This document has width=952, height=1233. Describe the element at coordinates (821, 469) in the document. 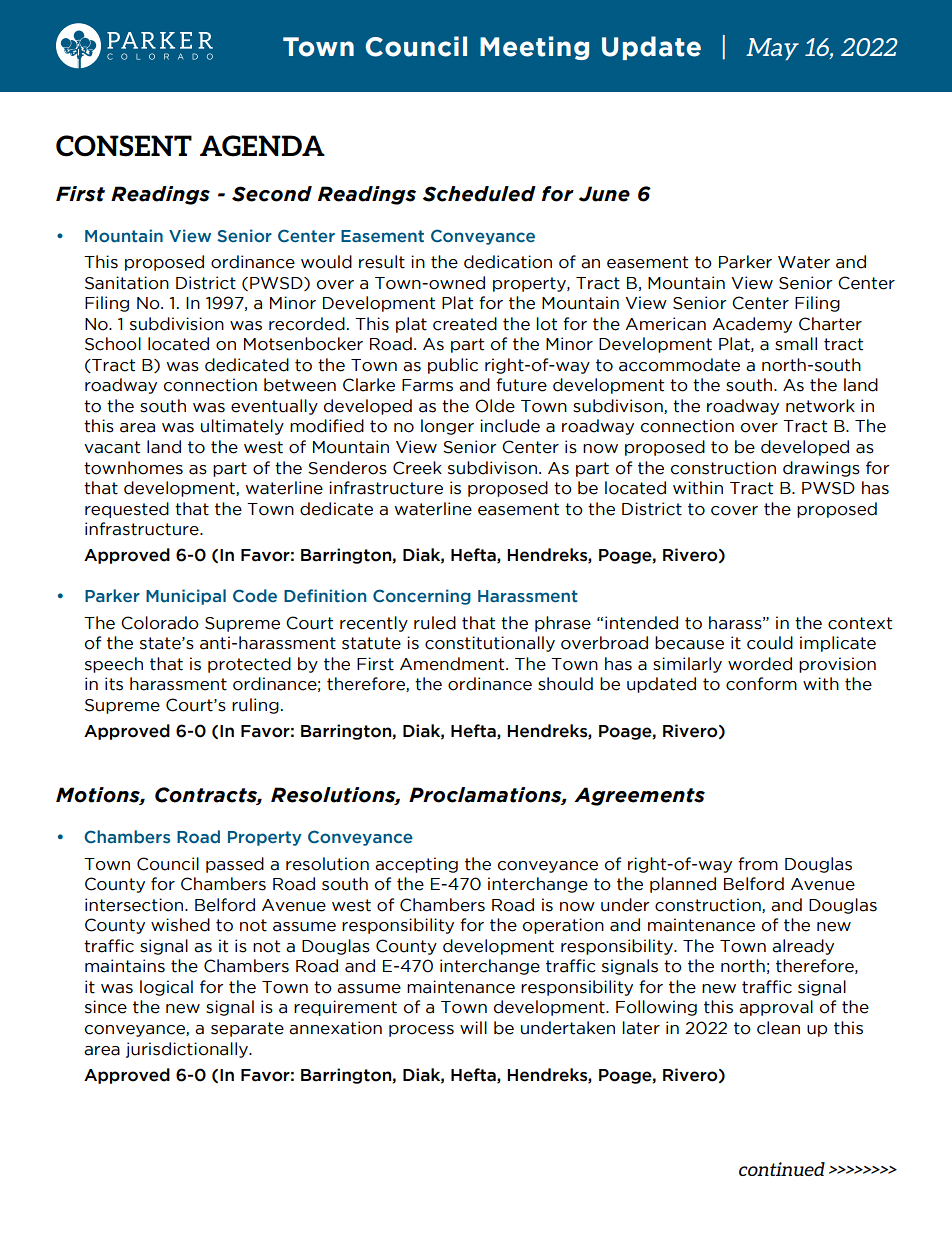

I see `drawings` at that location.
